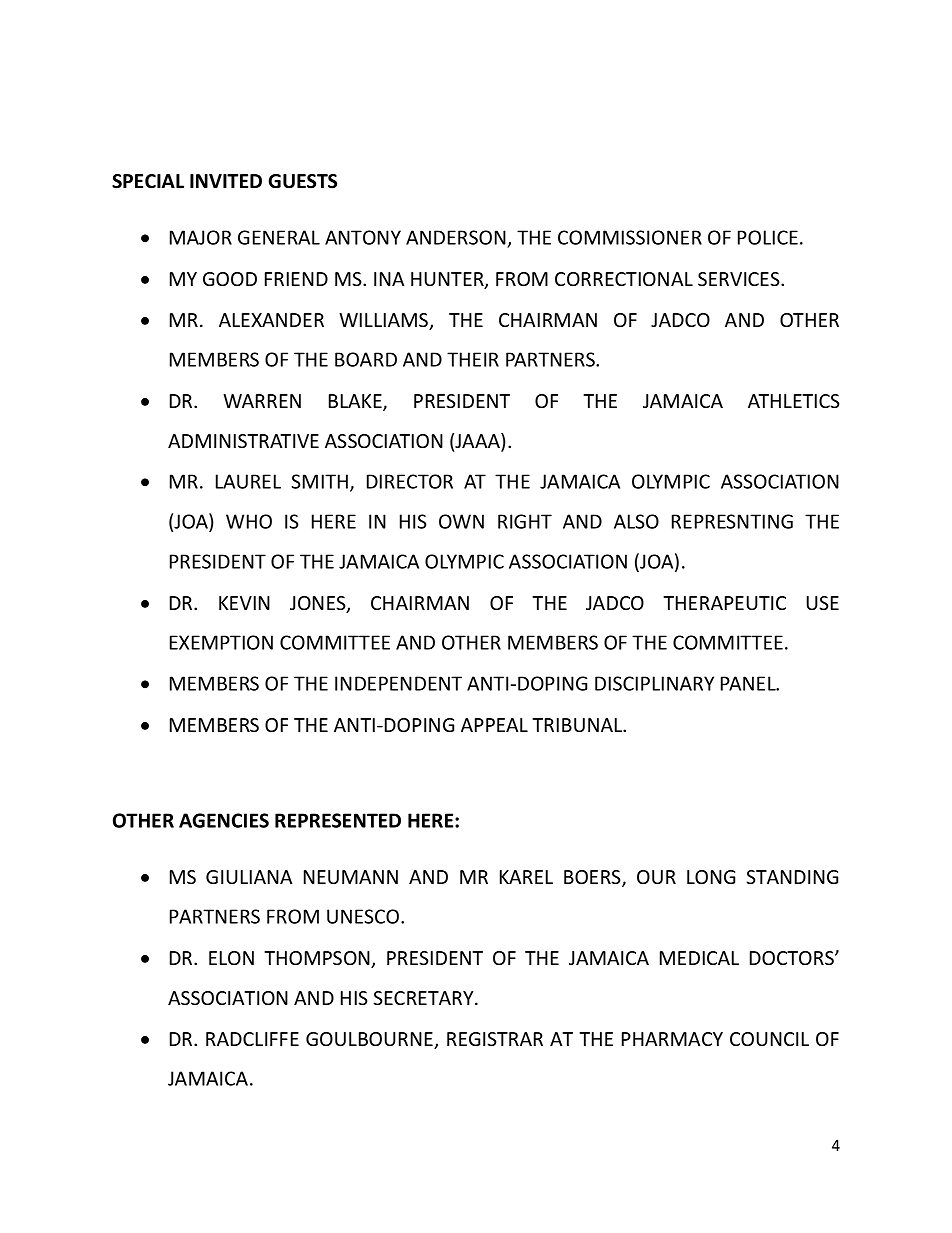 The width and height of the image is (952, 1233). What do you see at coordinates (768, 237) in the image?
I see `POLICE` at bounding box center [768, 237].
